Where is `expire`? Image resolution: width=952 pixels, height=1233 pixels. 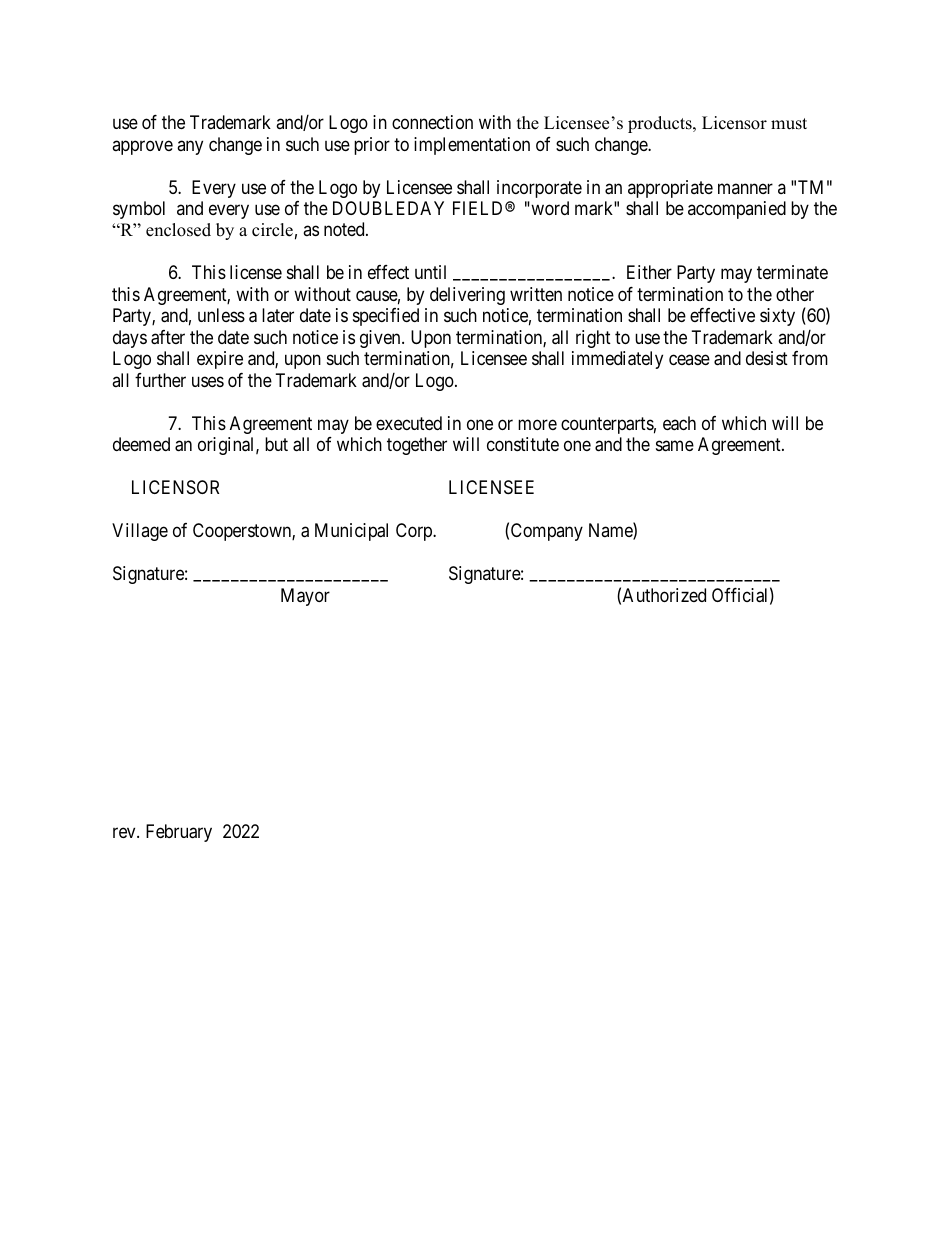
expire is located at coordinates (220, 360).
